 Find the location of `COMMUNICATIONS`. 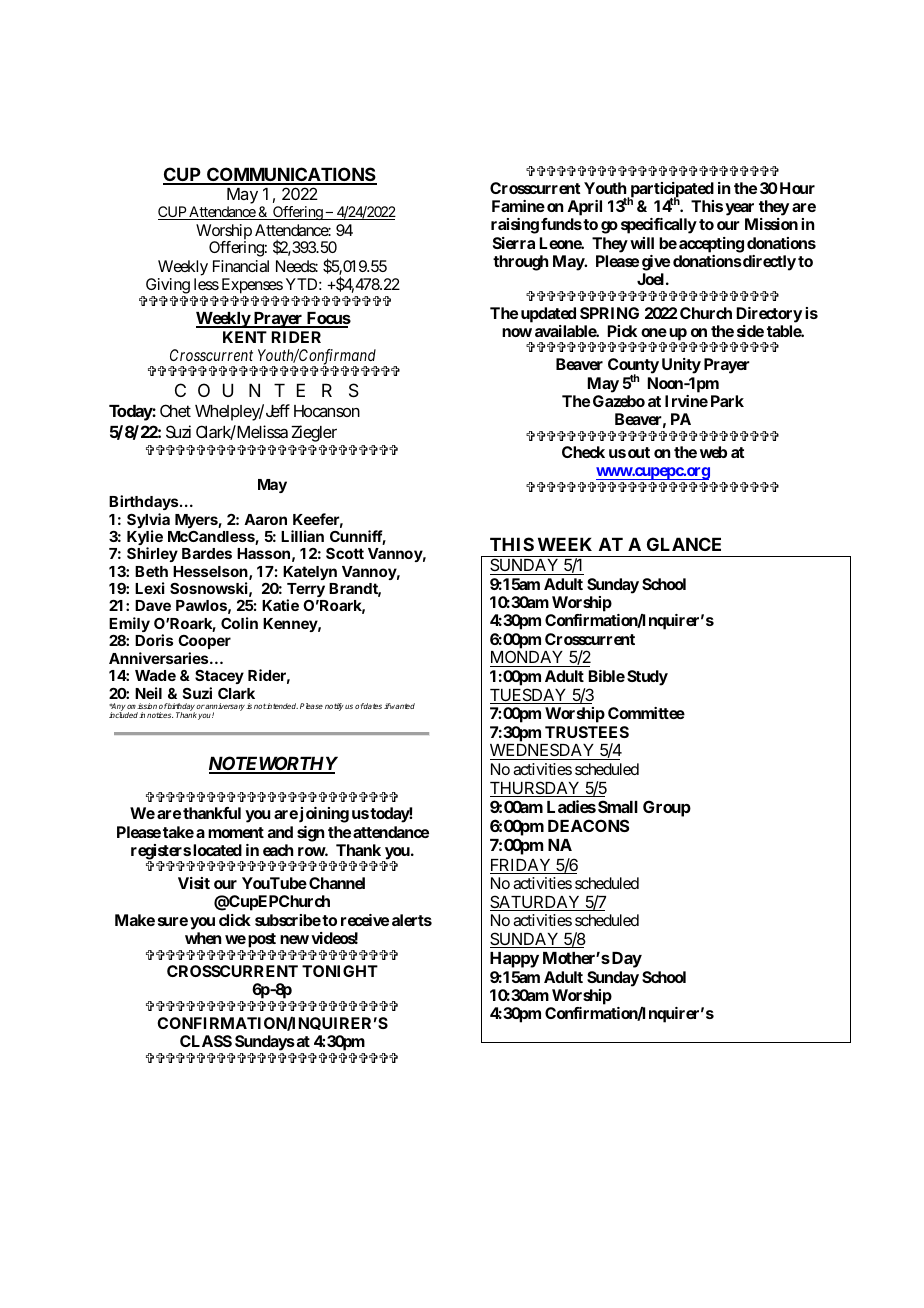

COMMUNICATIONS is located at coordinates (291, 175).
